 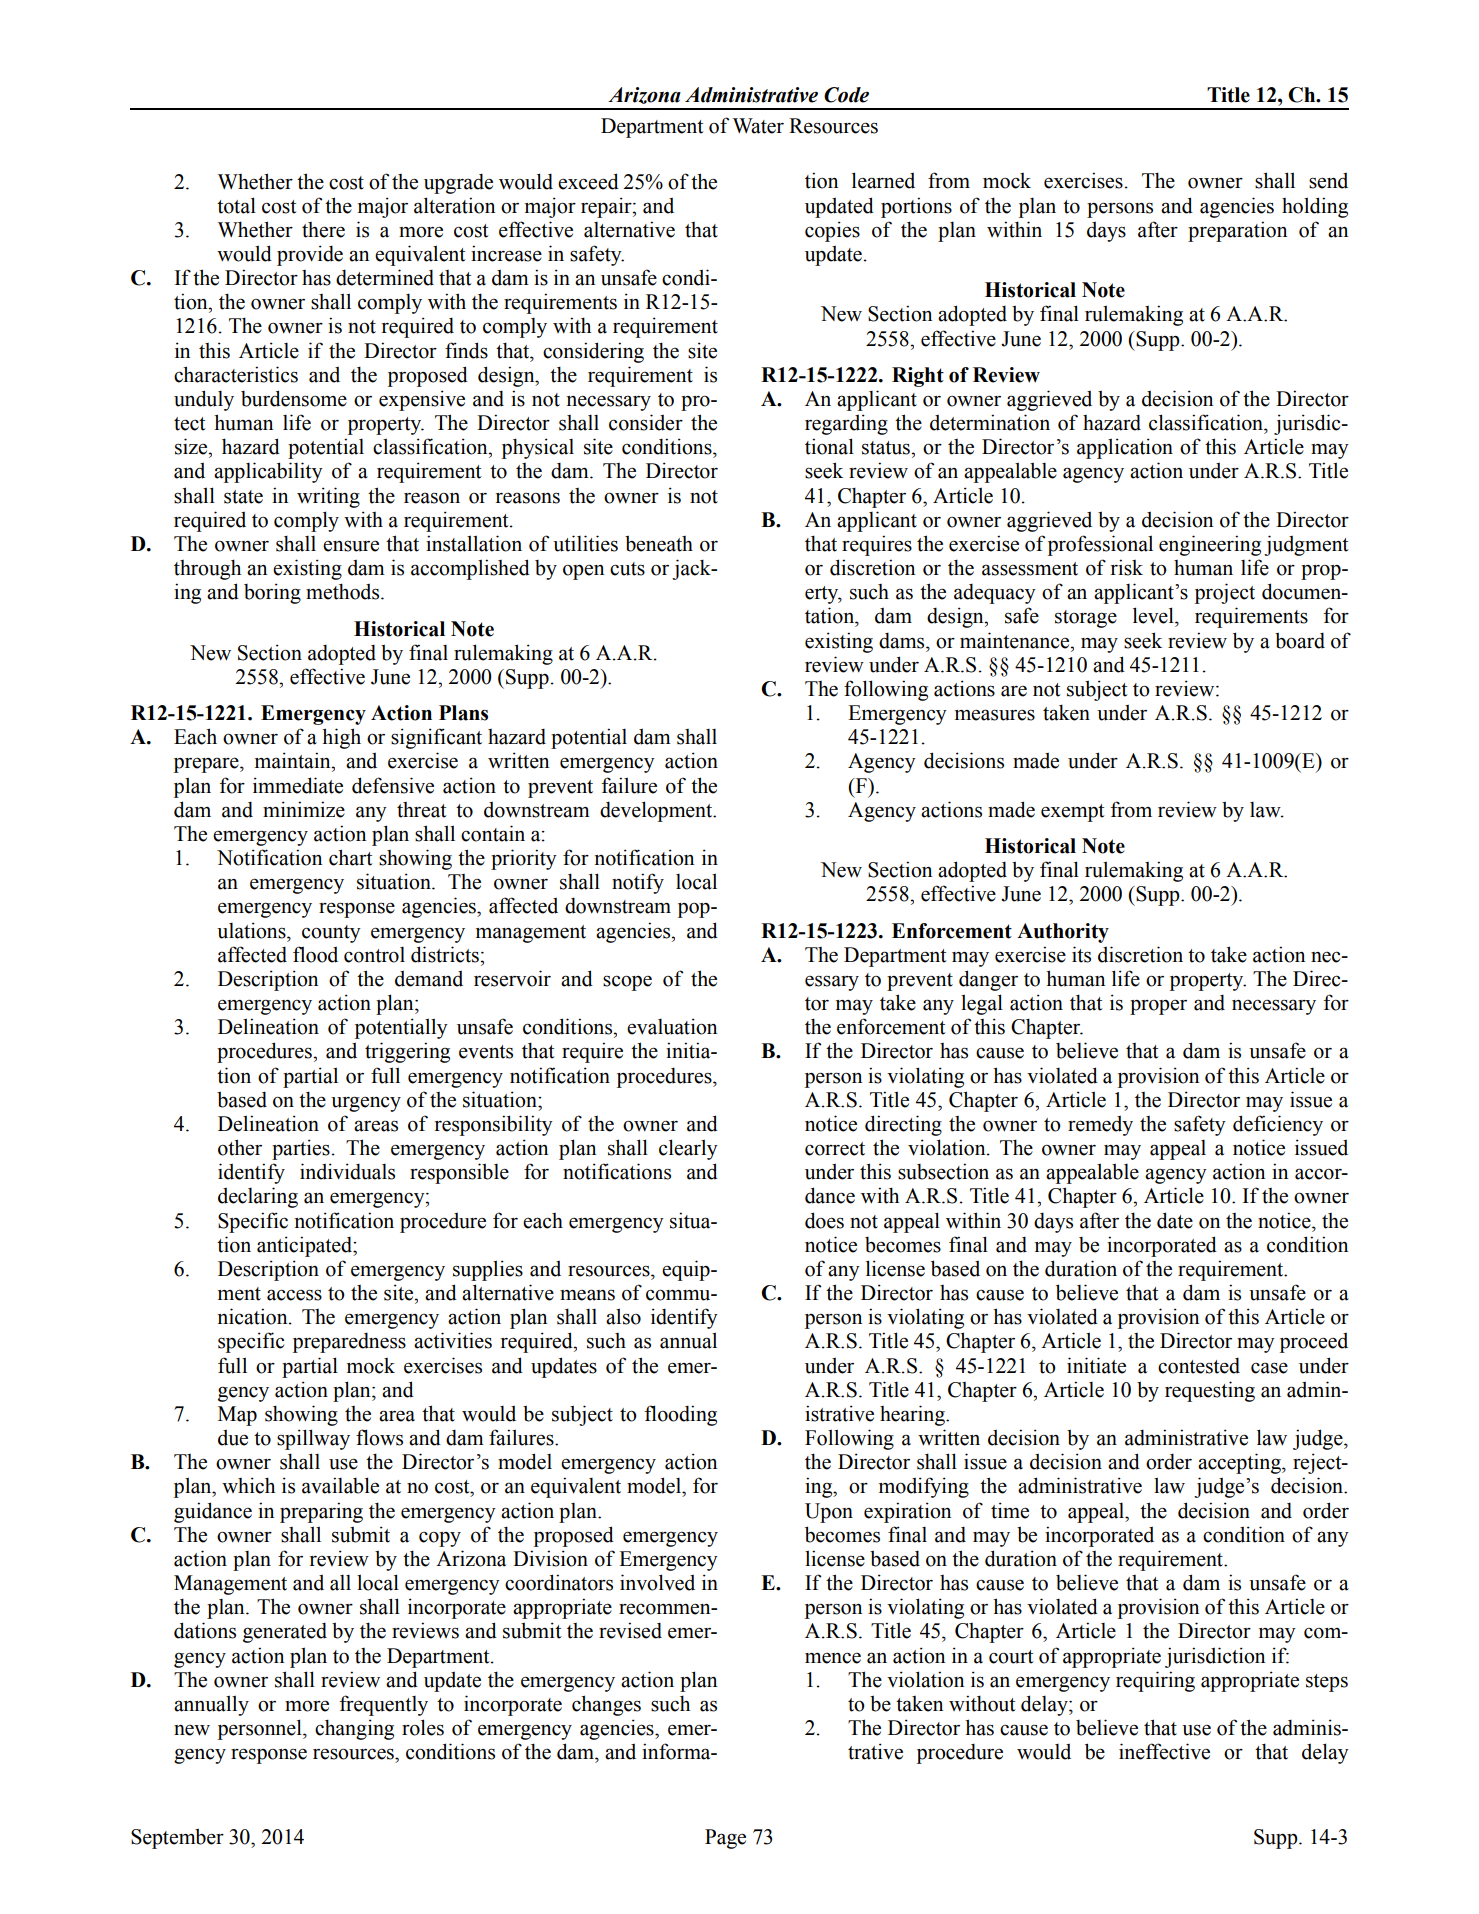 What do you see at coordinates (258, 1197) in the screenshot?
I see `declaring` at bounding box center [258, 1197].
